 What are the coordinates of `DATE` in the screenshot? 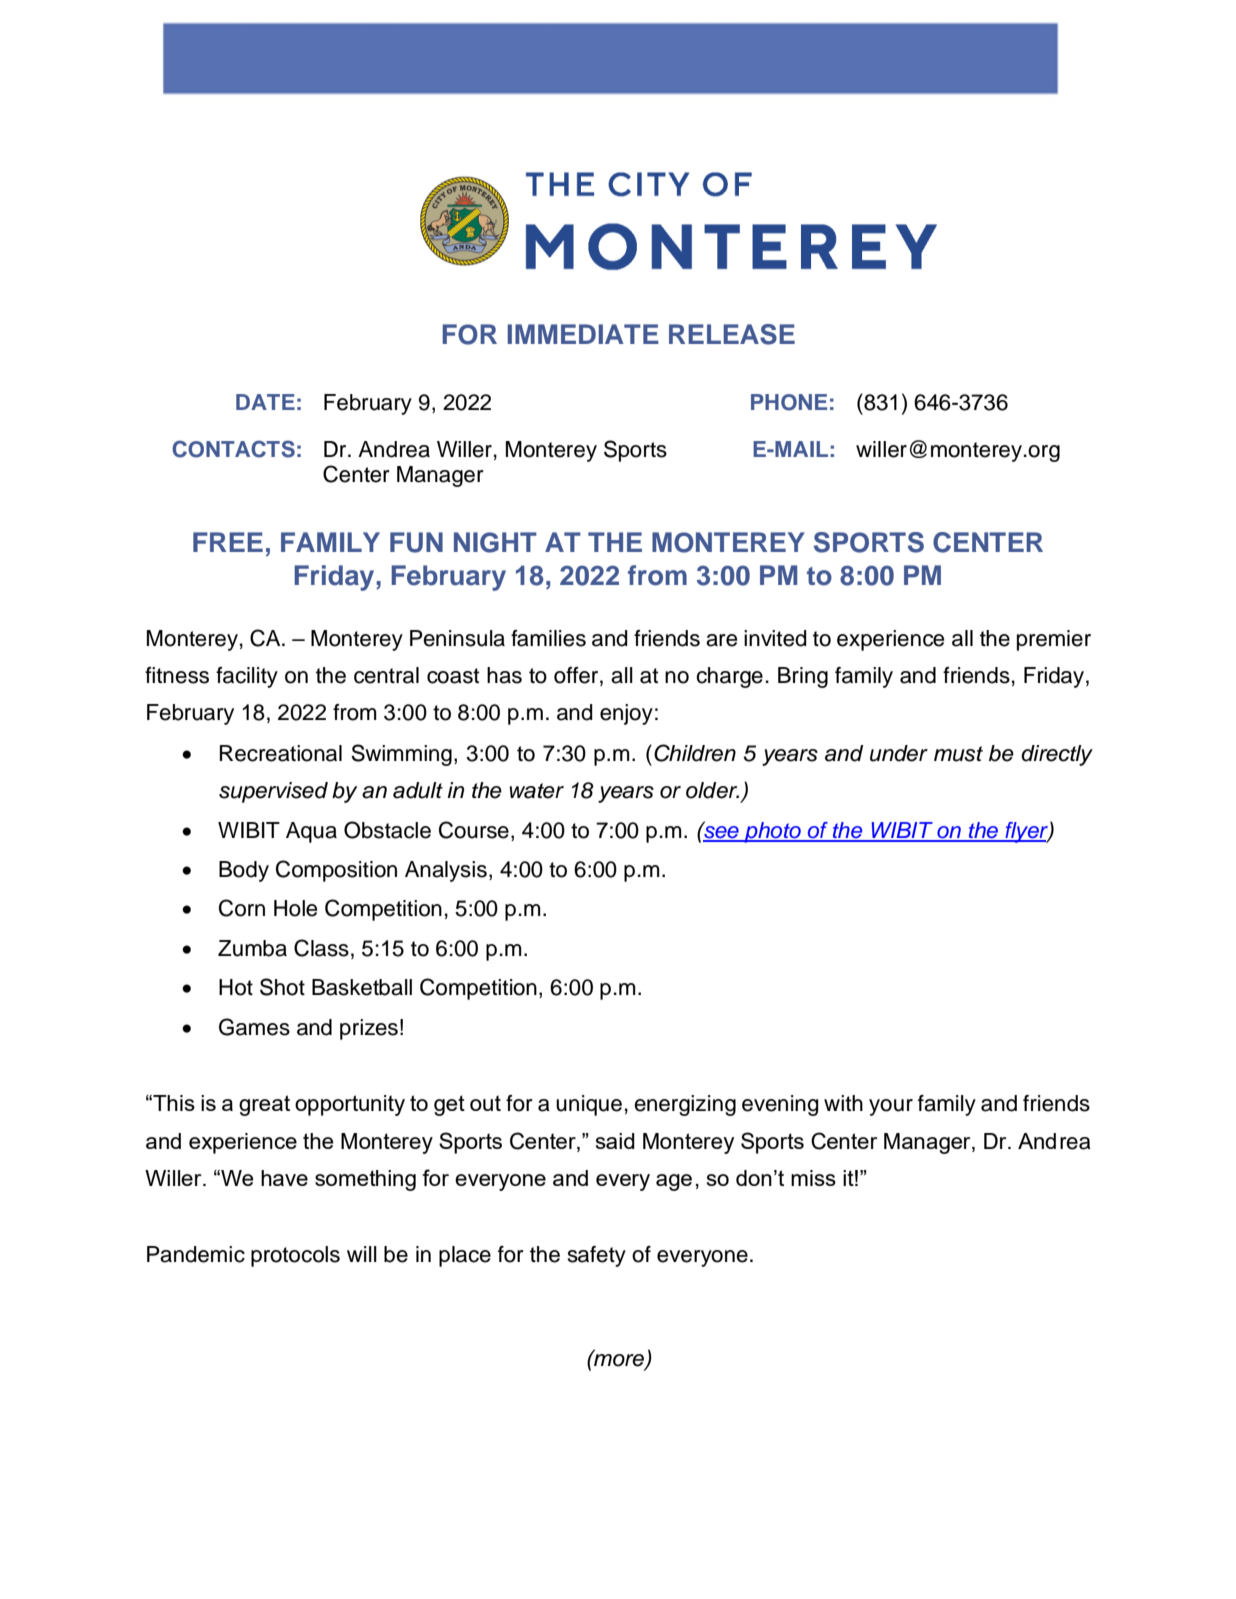 It's located at (265, 402).
